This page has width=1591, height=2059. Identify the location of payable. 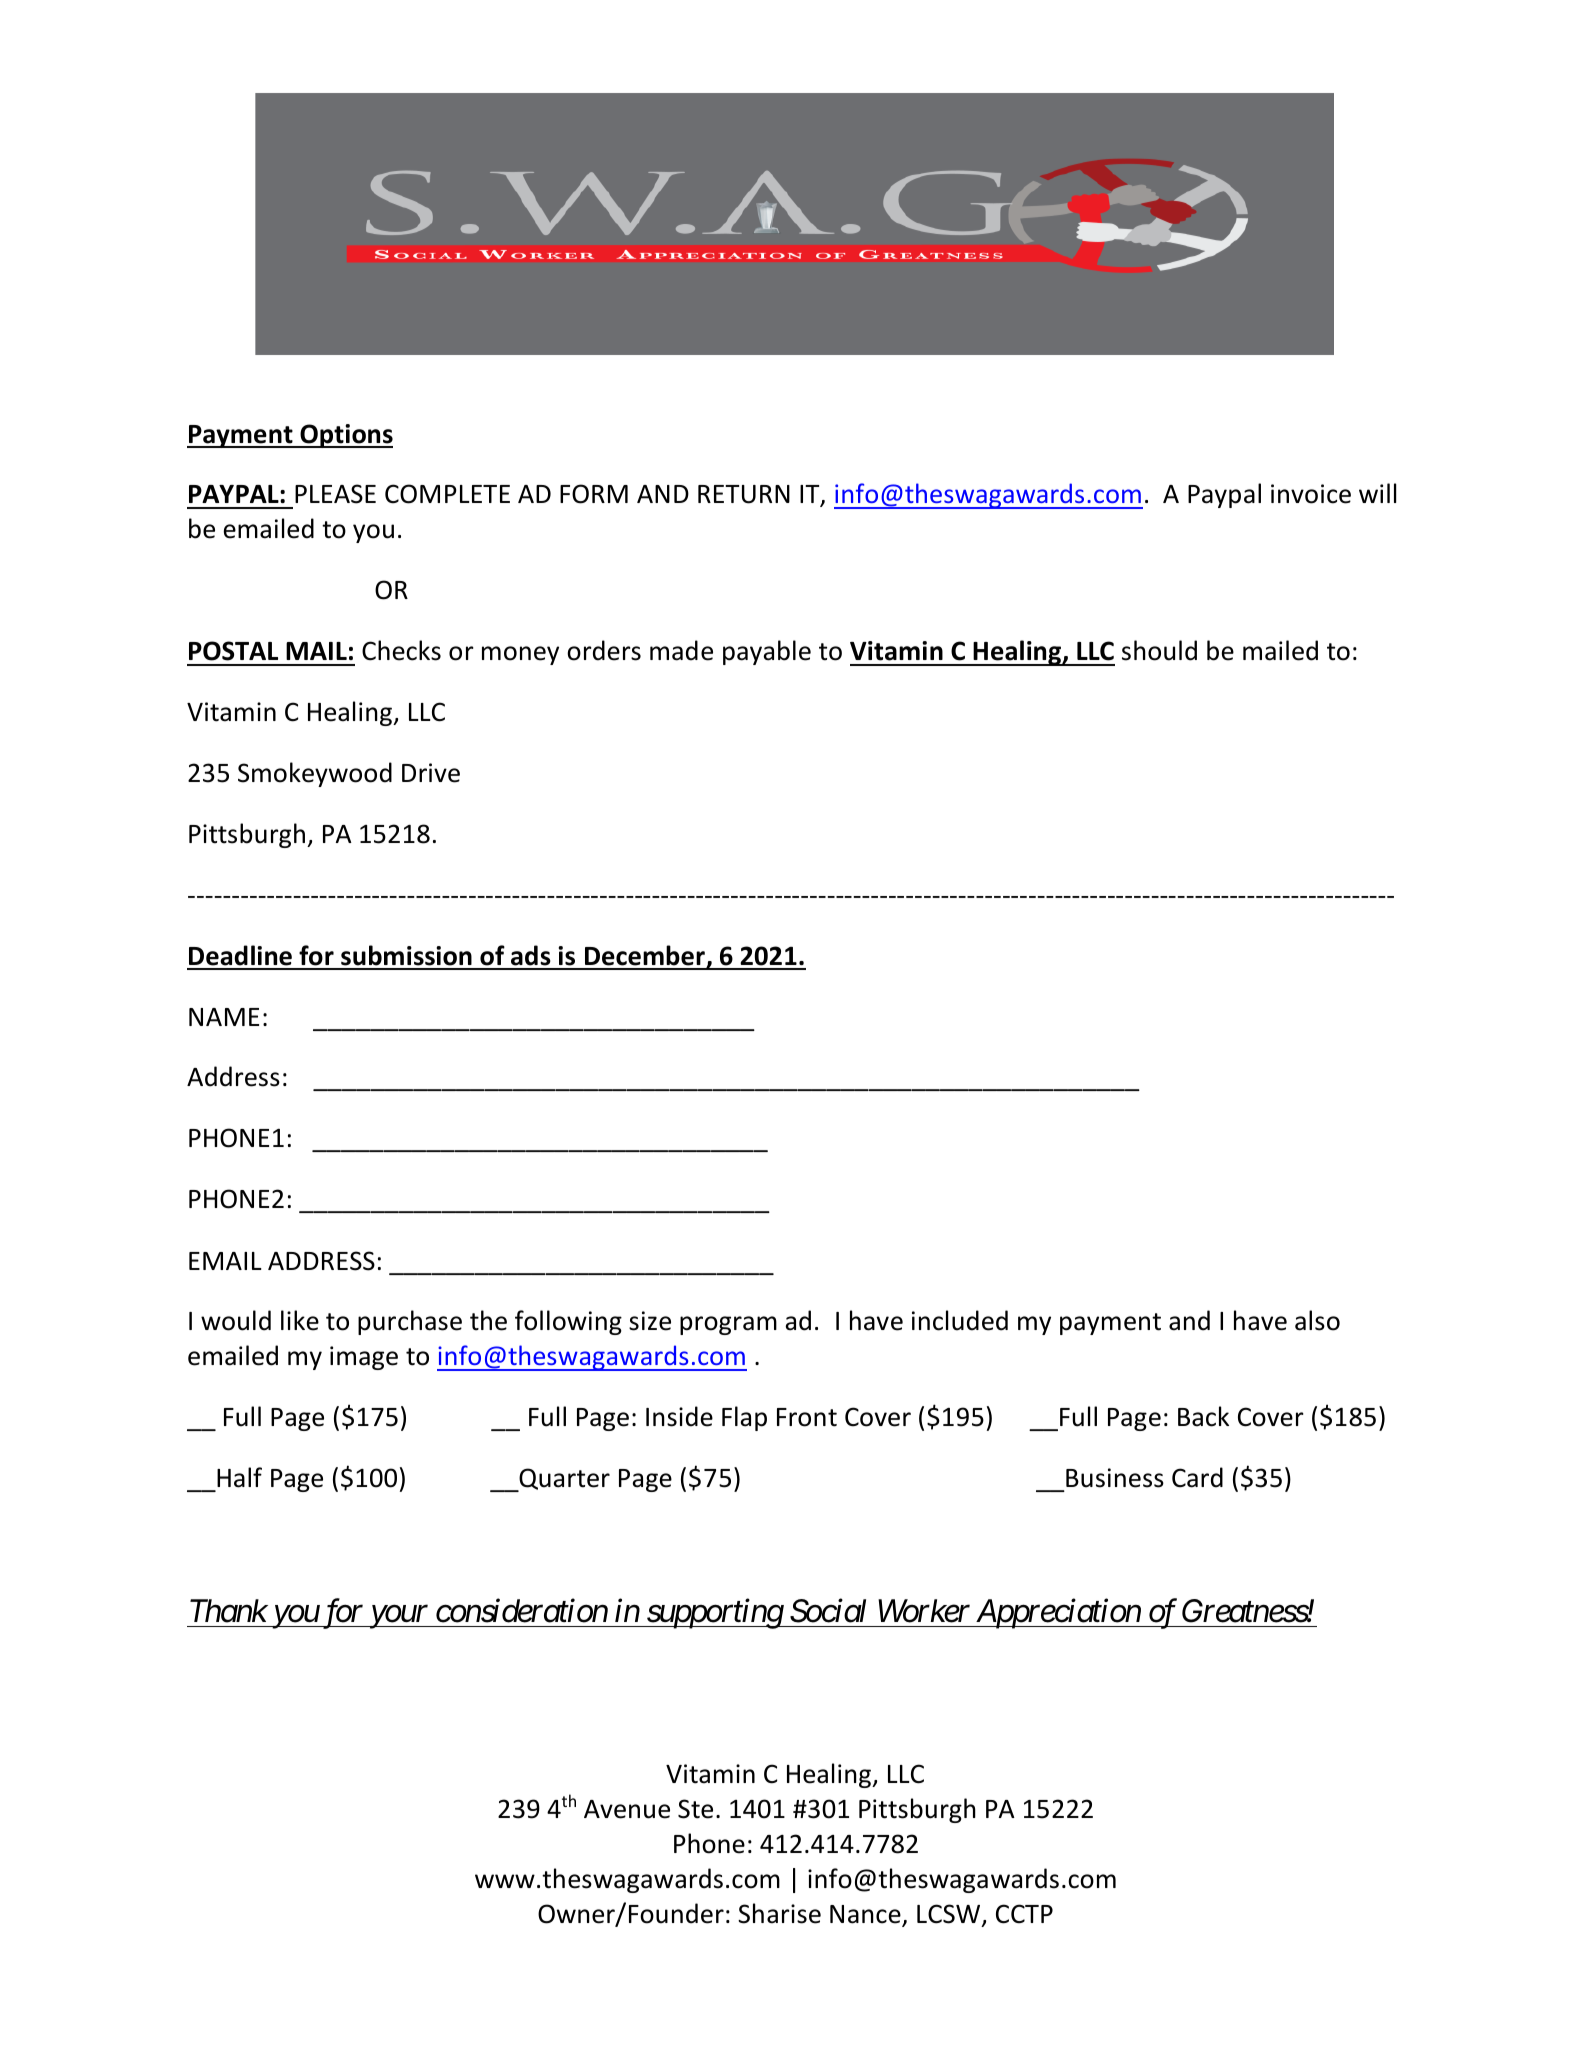
(767, 652).
